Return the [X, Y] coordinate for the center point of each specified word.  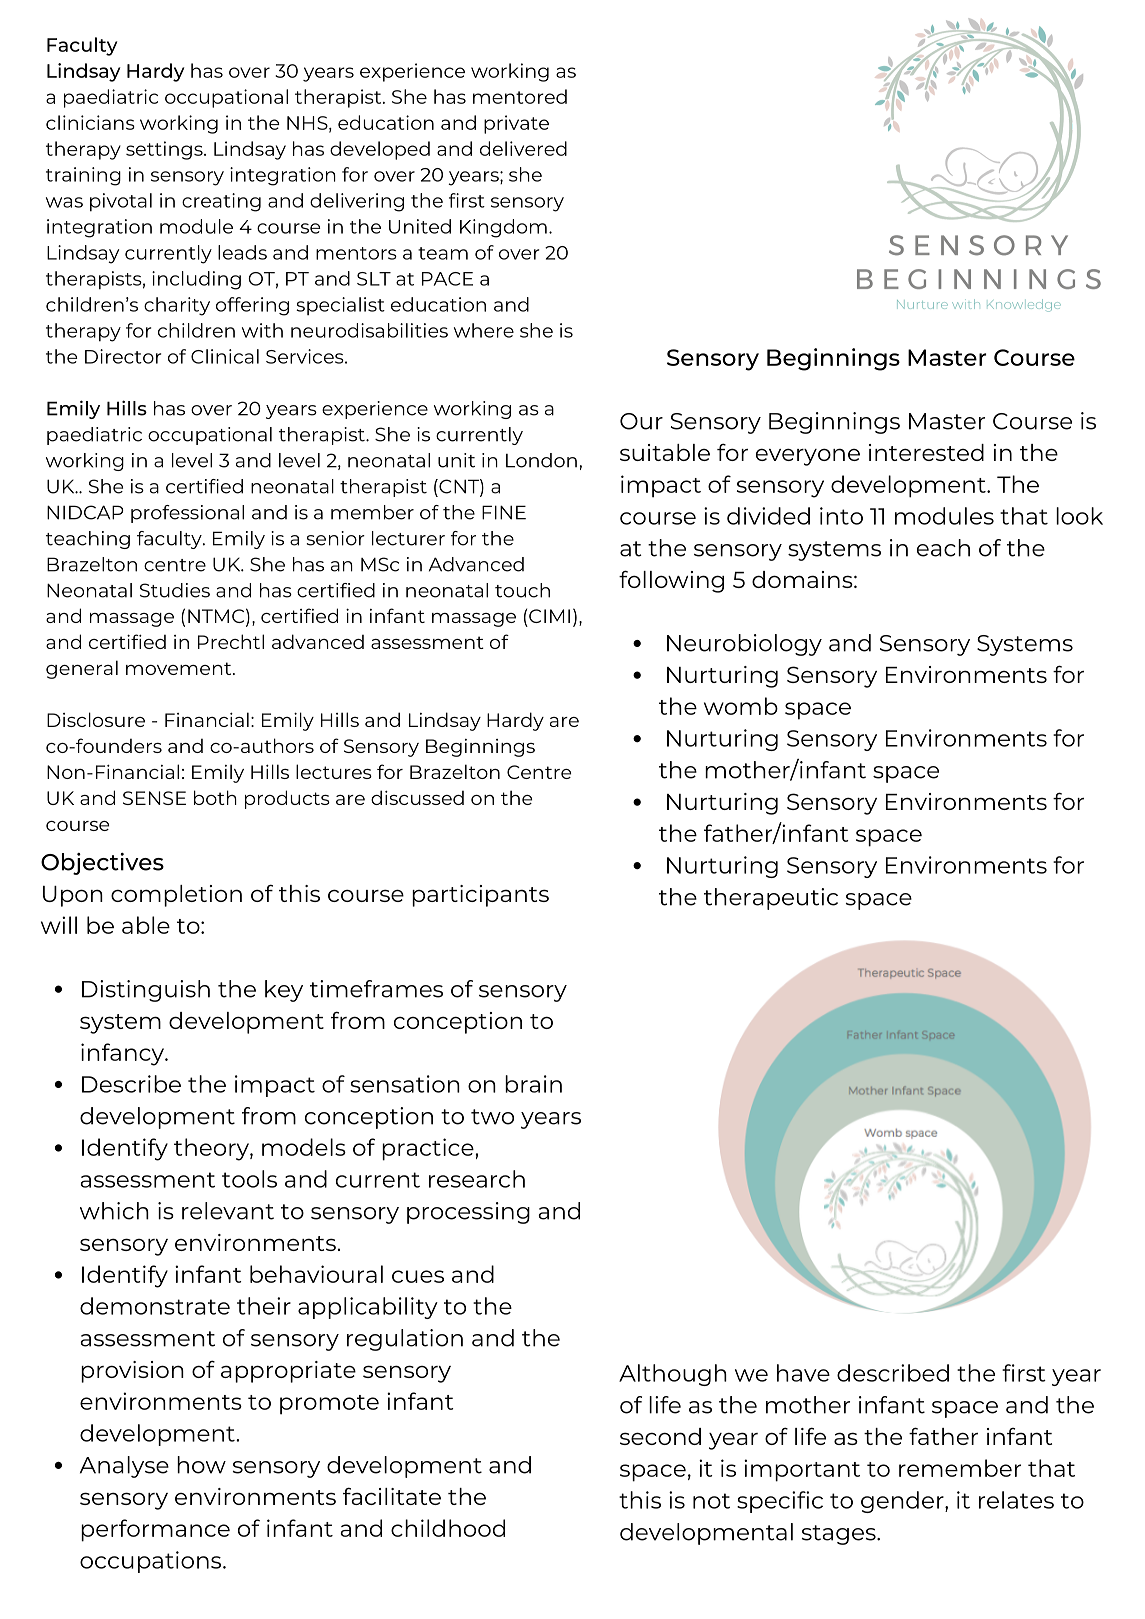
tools [249, 1179]
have [803, 1373]
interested [926, 452]
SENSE [154, 798]
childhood [448, 1528]
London [541, 460]
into [841, 516]
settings [165, 150]
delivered [523, 148]
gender [903, 1502]
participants [480, 896]
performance [155, 1530]
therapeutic [771, 899]
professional [187, 514]
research [477, 1179]
